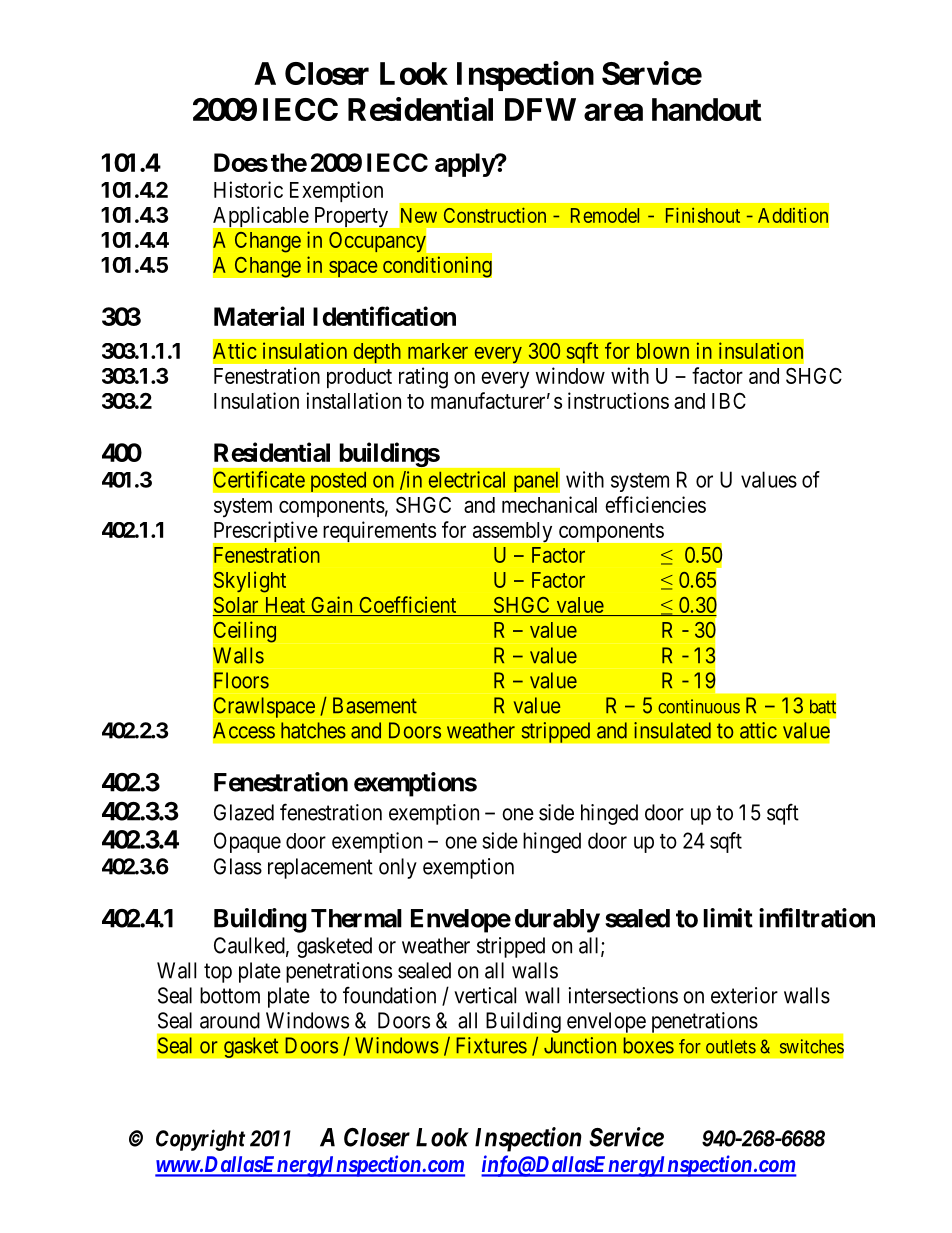 The height and width of the page is (1233, 952). Describe the element at coordinates (248, 189) in the page. I see `Historic` at that location.
